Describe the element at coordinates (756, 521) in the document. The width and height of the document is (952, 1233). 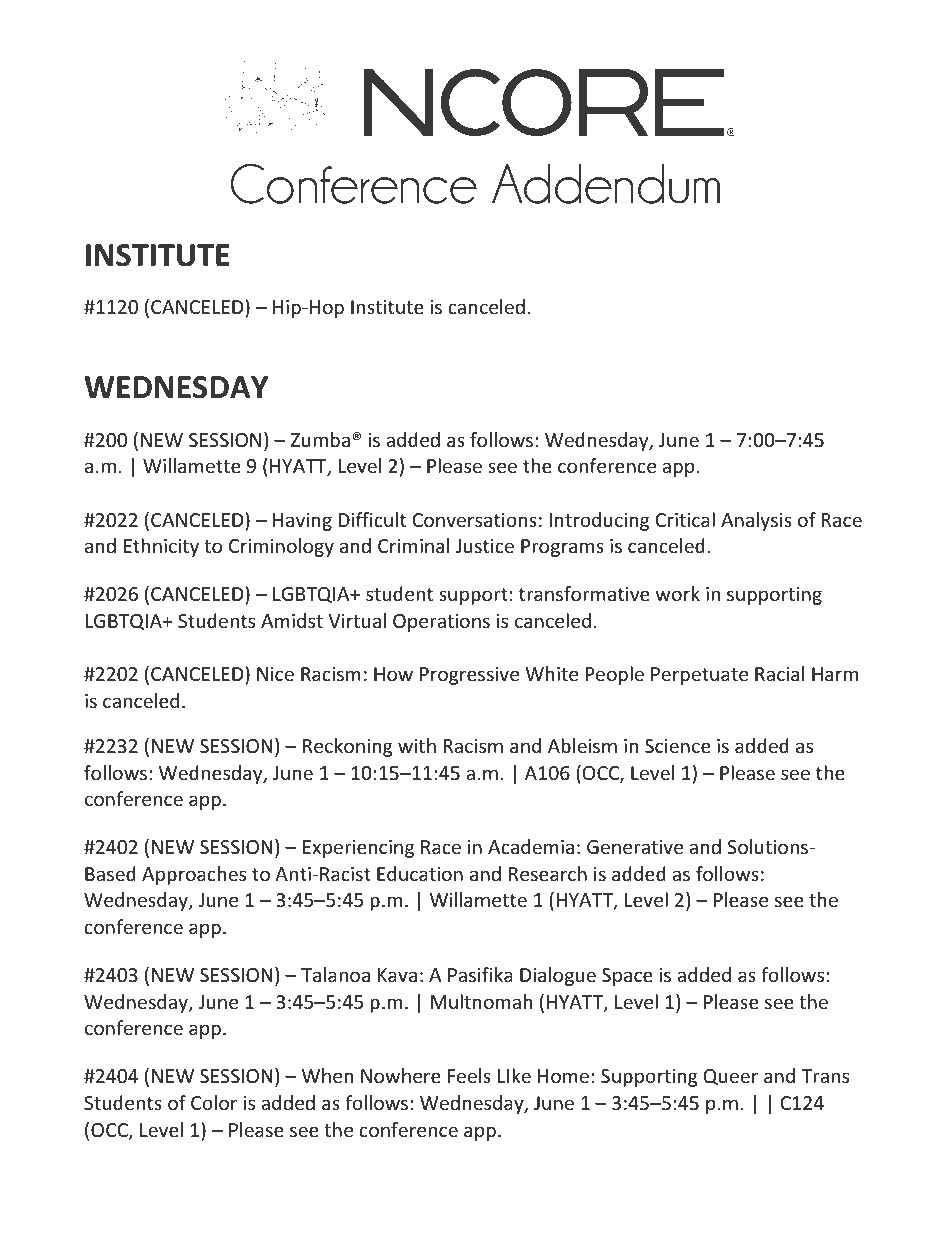
I see `Analysis` at that location.
